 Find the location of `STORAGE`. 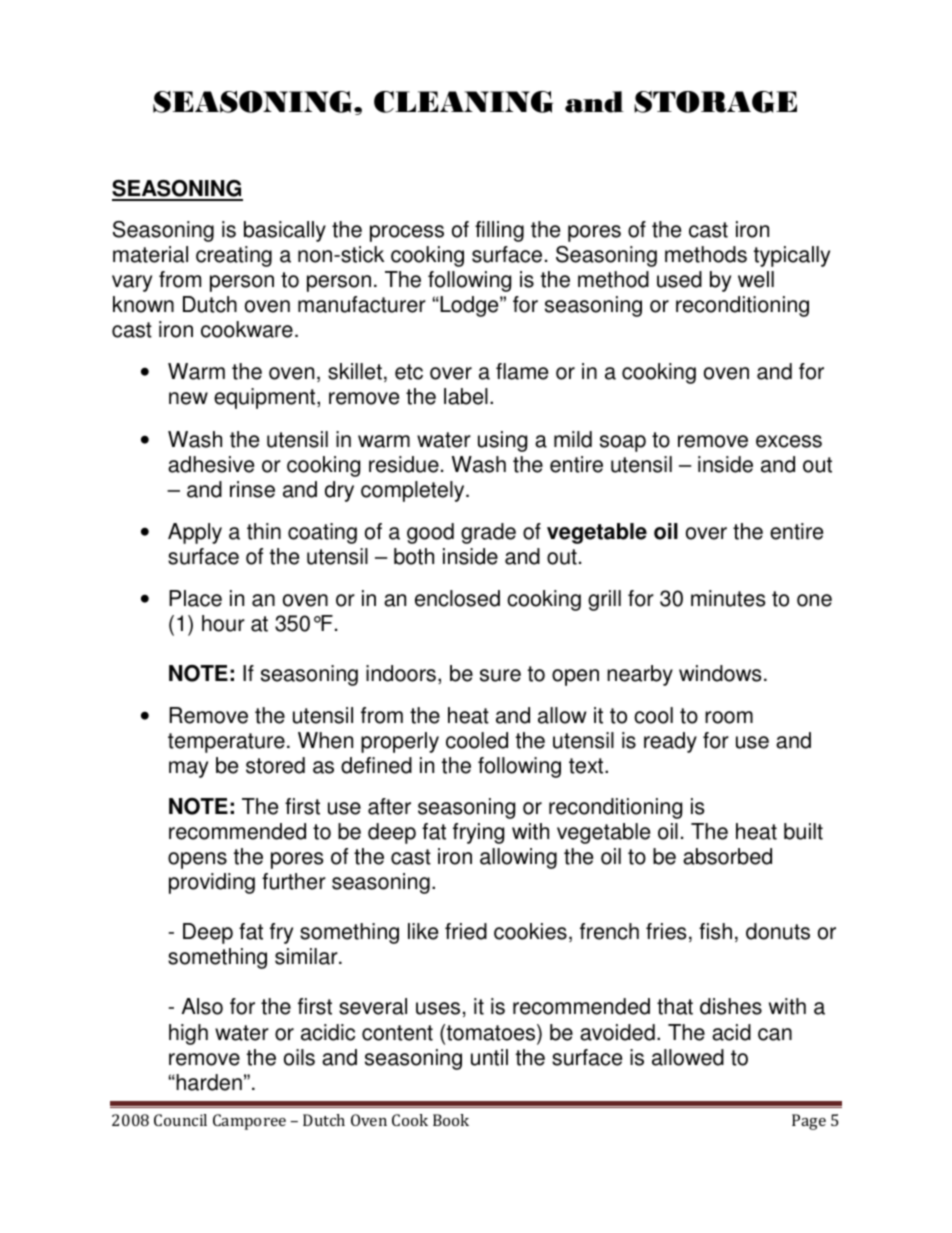

STORAGE is located at coordinates (715, 102).
